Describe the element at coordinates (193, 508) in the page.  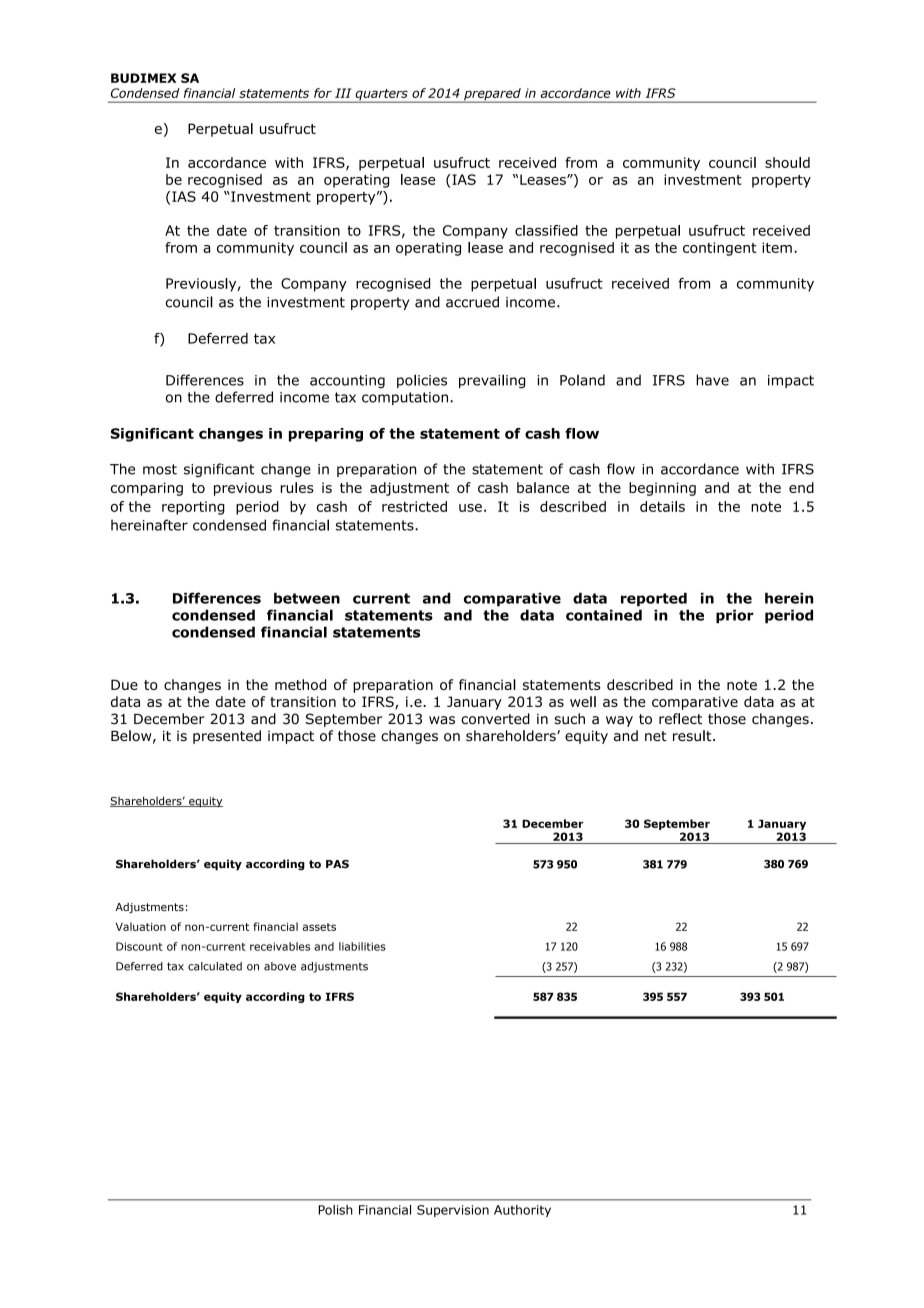
I see `reporting` at that location.
